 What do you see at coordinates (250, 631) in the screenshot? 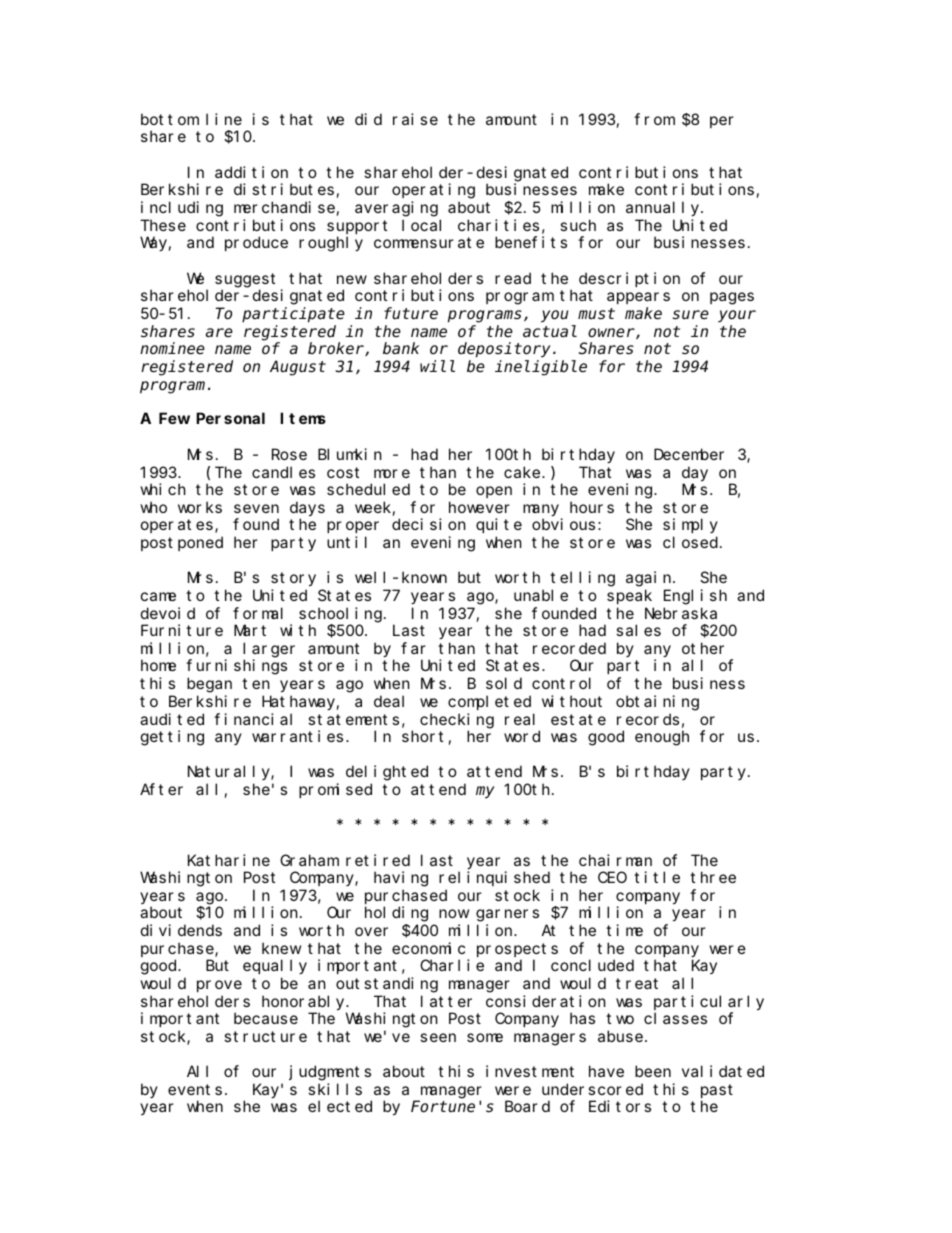
I see `Mart` at bounding box center [250, 631].
